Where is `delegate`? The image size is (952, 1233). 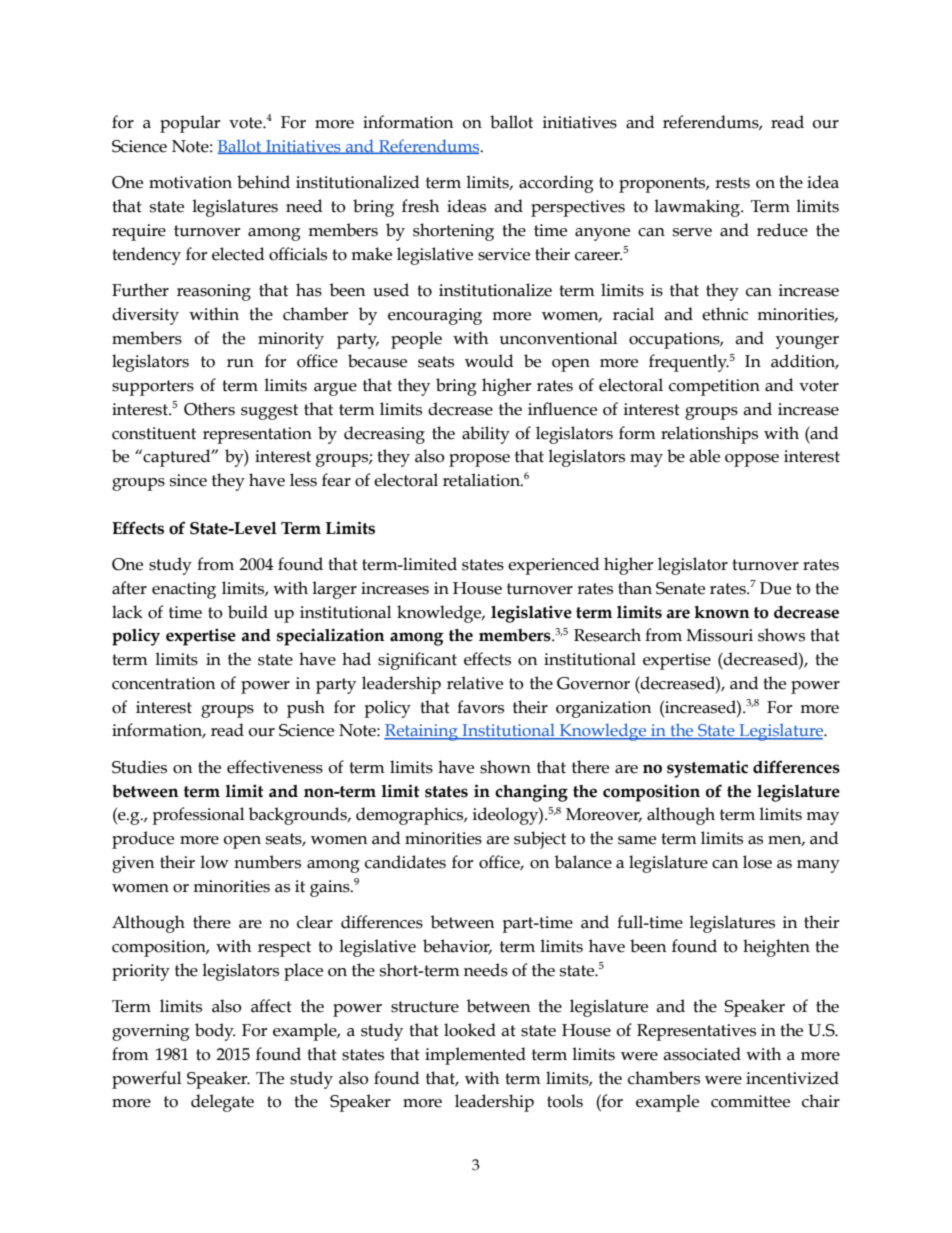
delegate is located at coordinates (222, 1103).
